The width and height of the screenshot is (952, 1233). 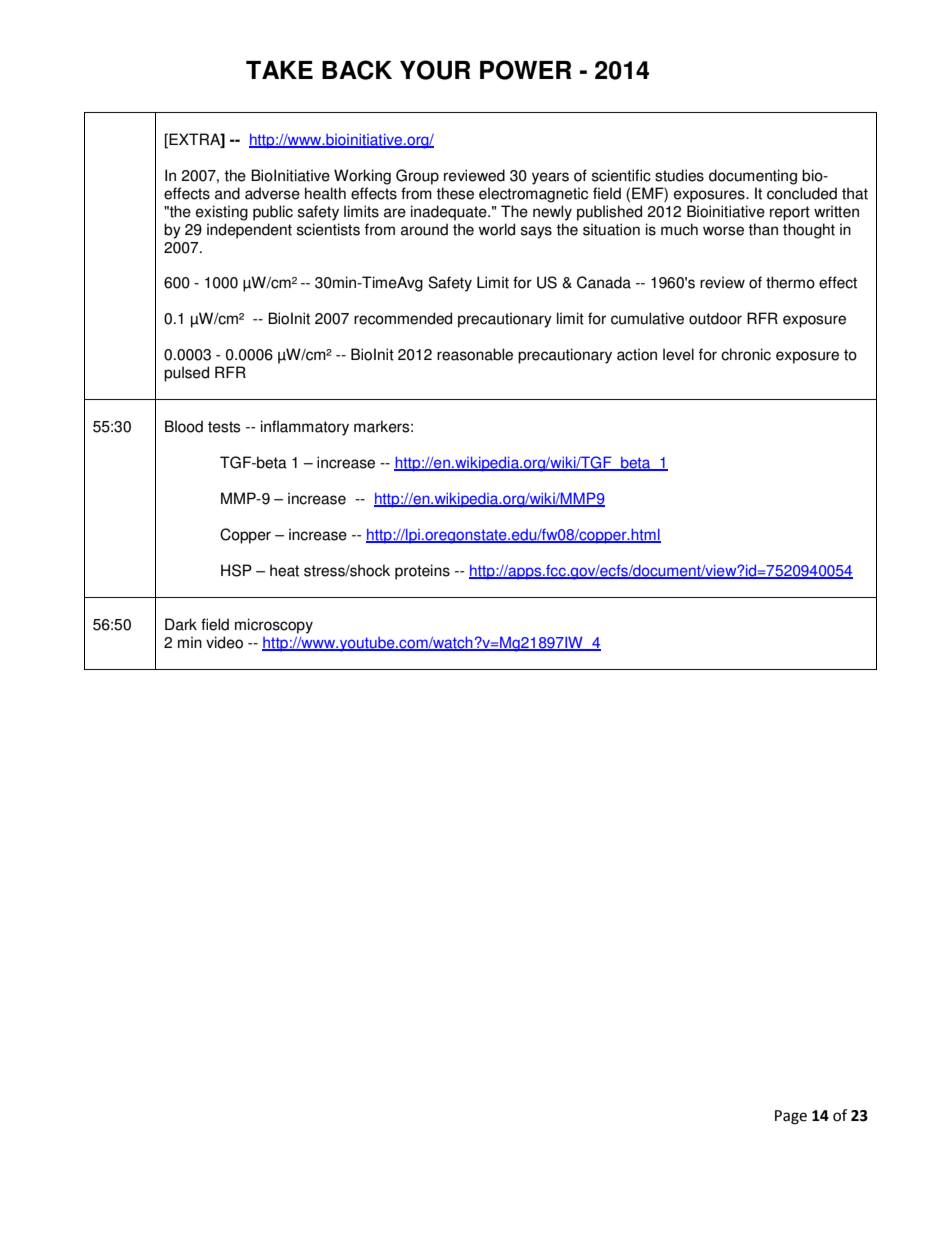 What do you see at coordinates (802, 193) in the screenshot?
I see `concluded` at bounding box center [802, 193].
